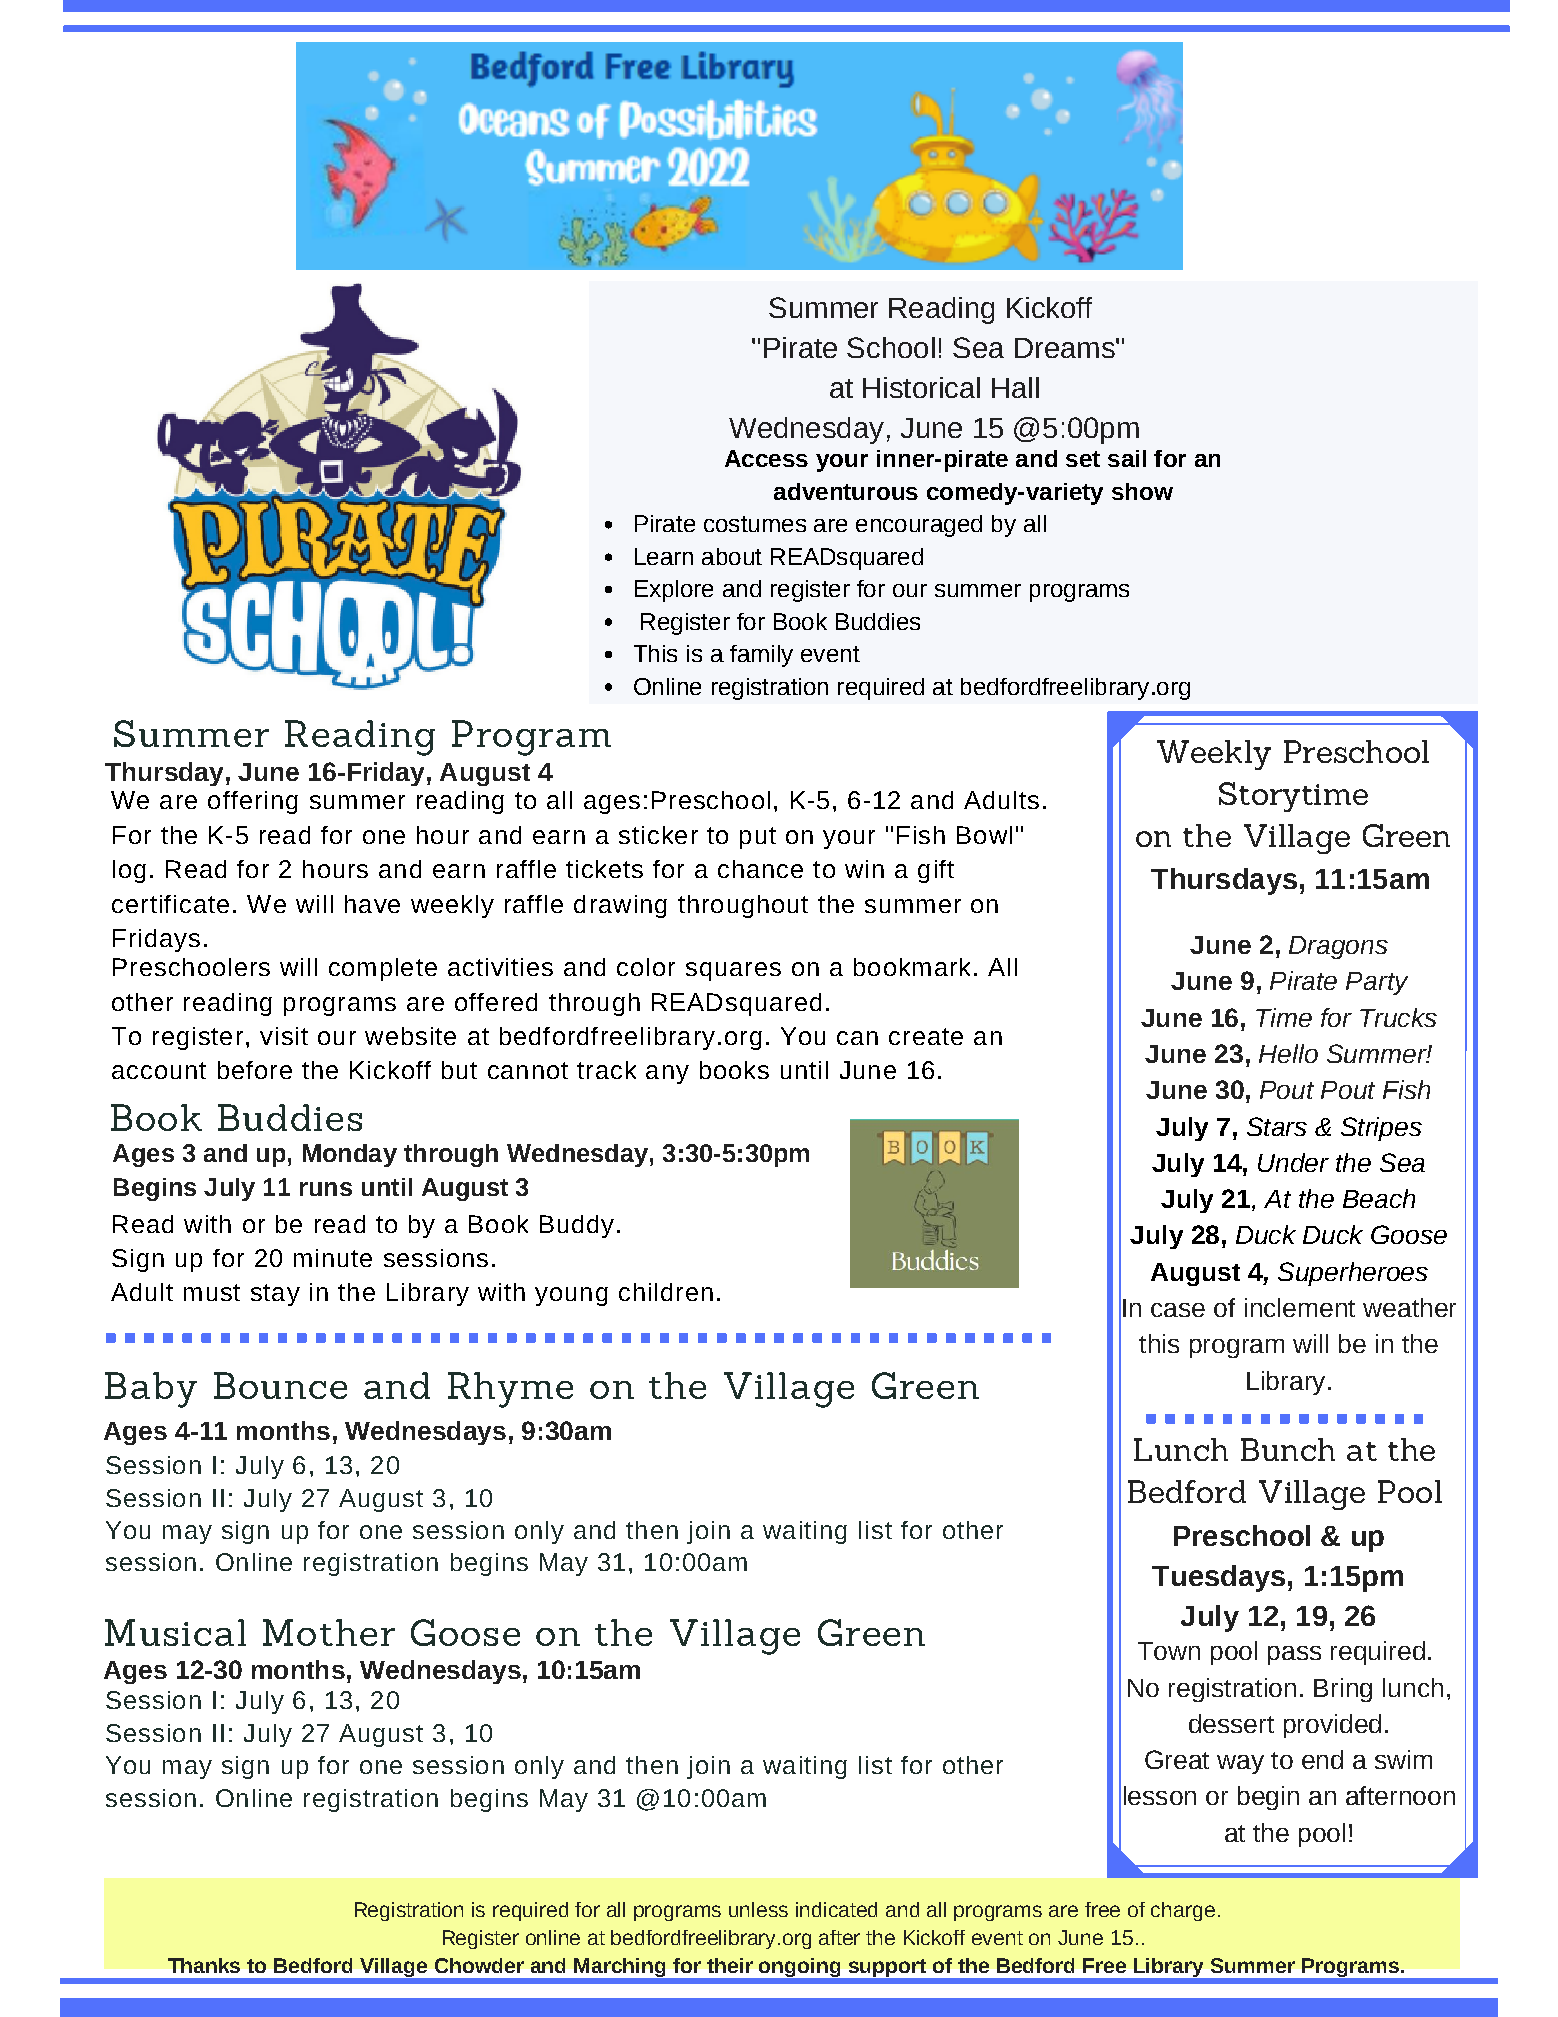  I want to click on Bounce, so click(280, 1385).
